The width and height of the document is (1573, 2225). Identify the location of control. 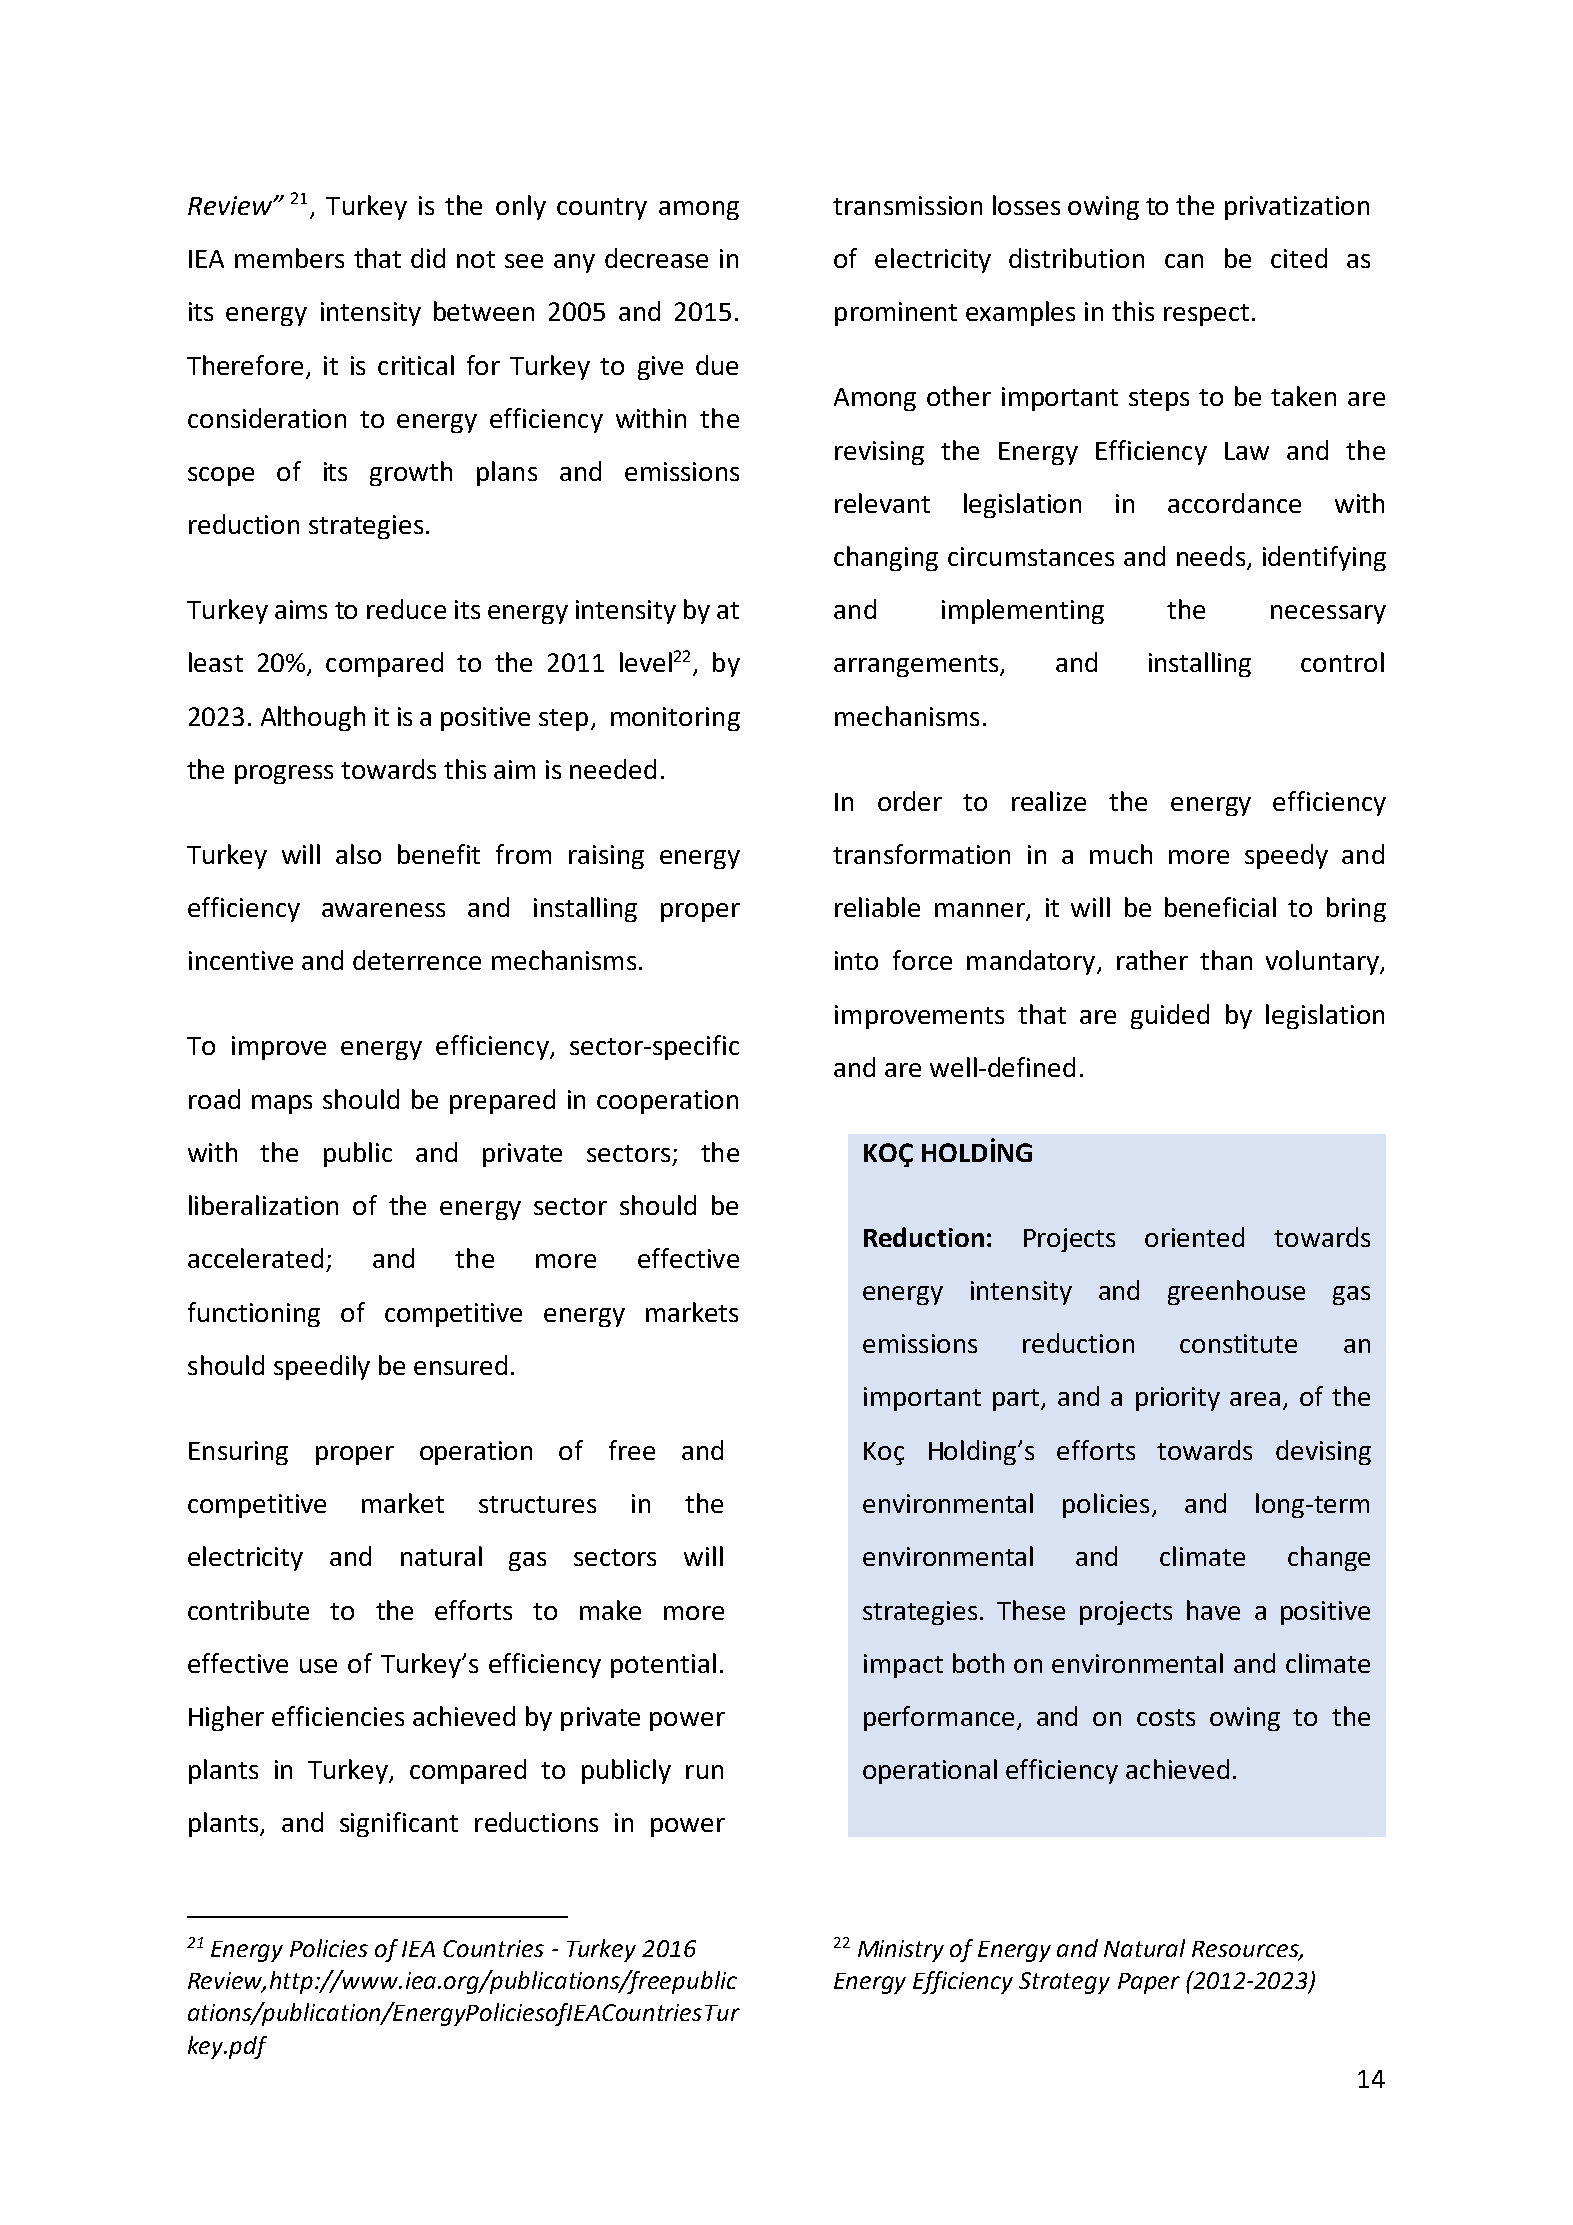
(1342, 662).
